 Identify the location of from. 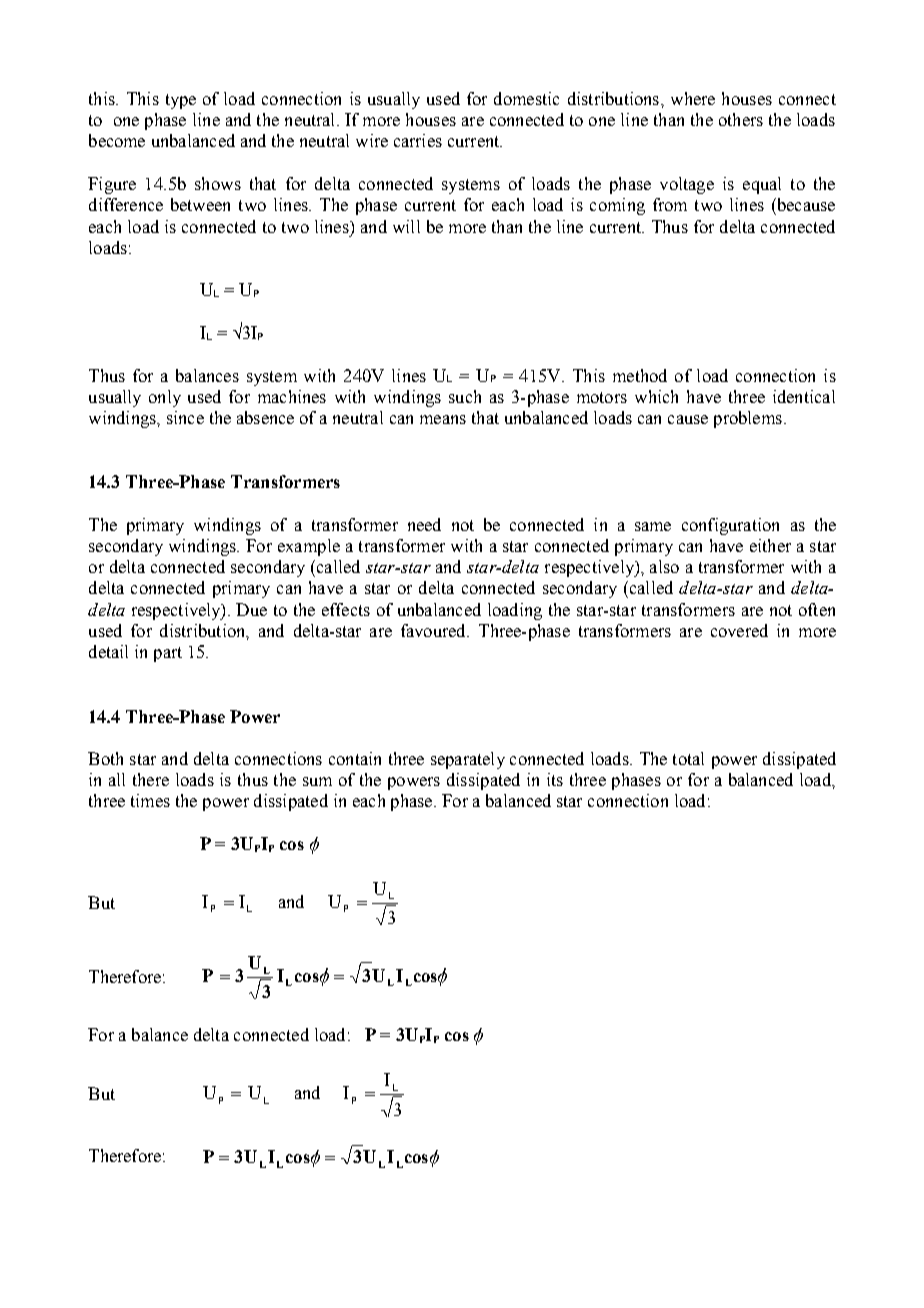
(670, 204).
